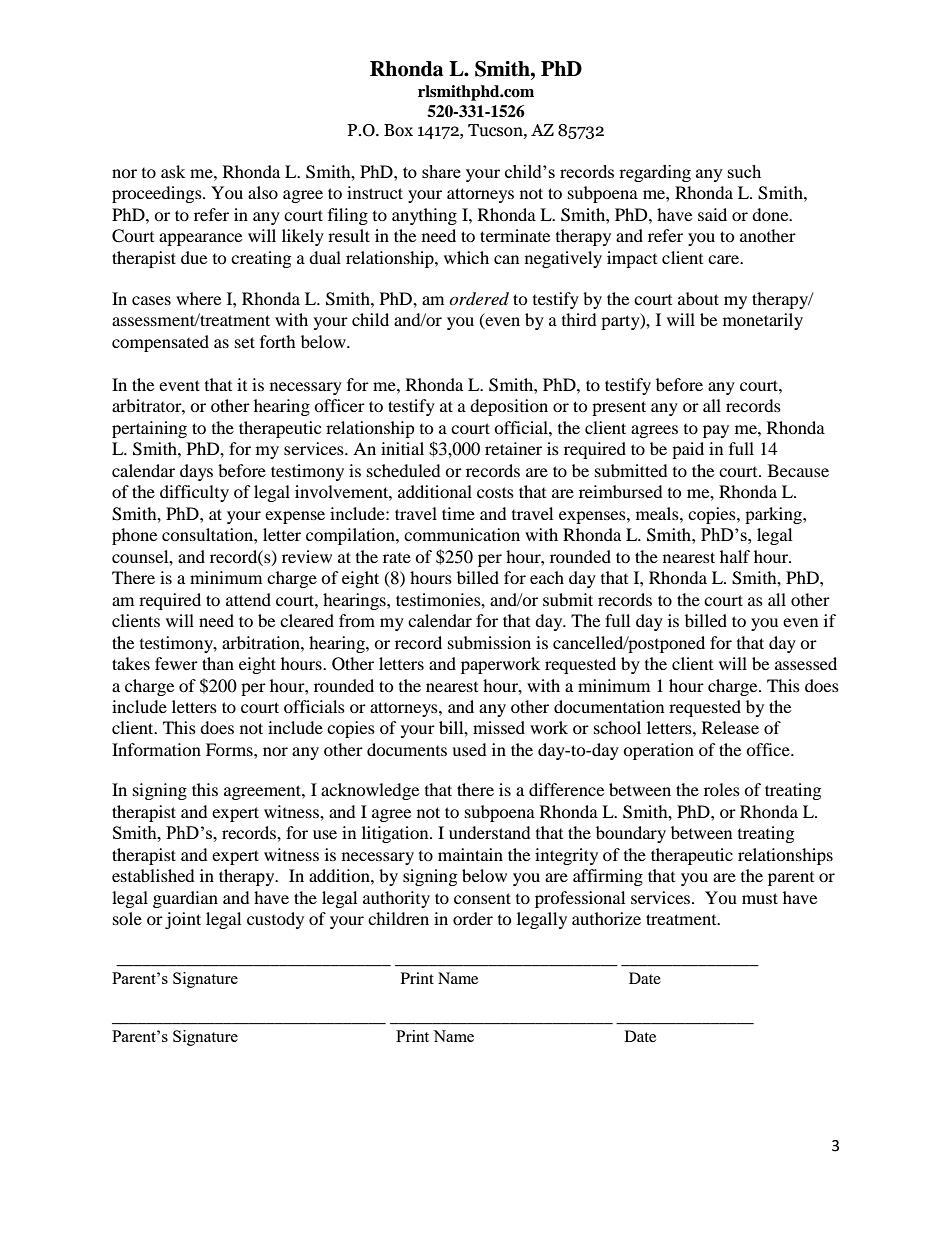 The image size is (952, 1233). I want to click on guardian, so click(185, 899).
